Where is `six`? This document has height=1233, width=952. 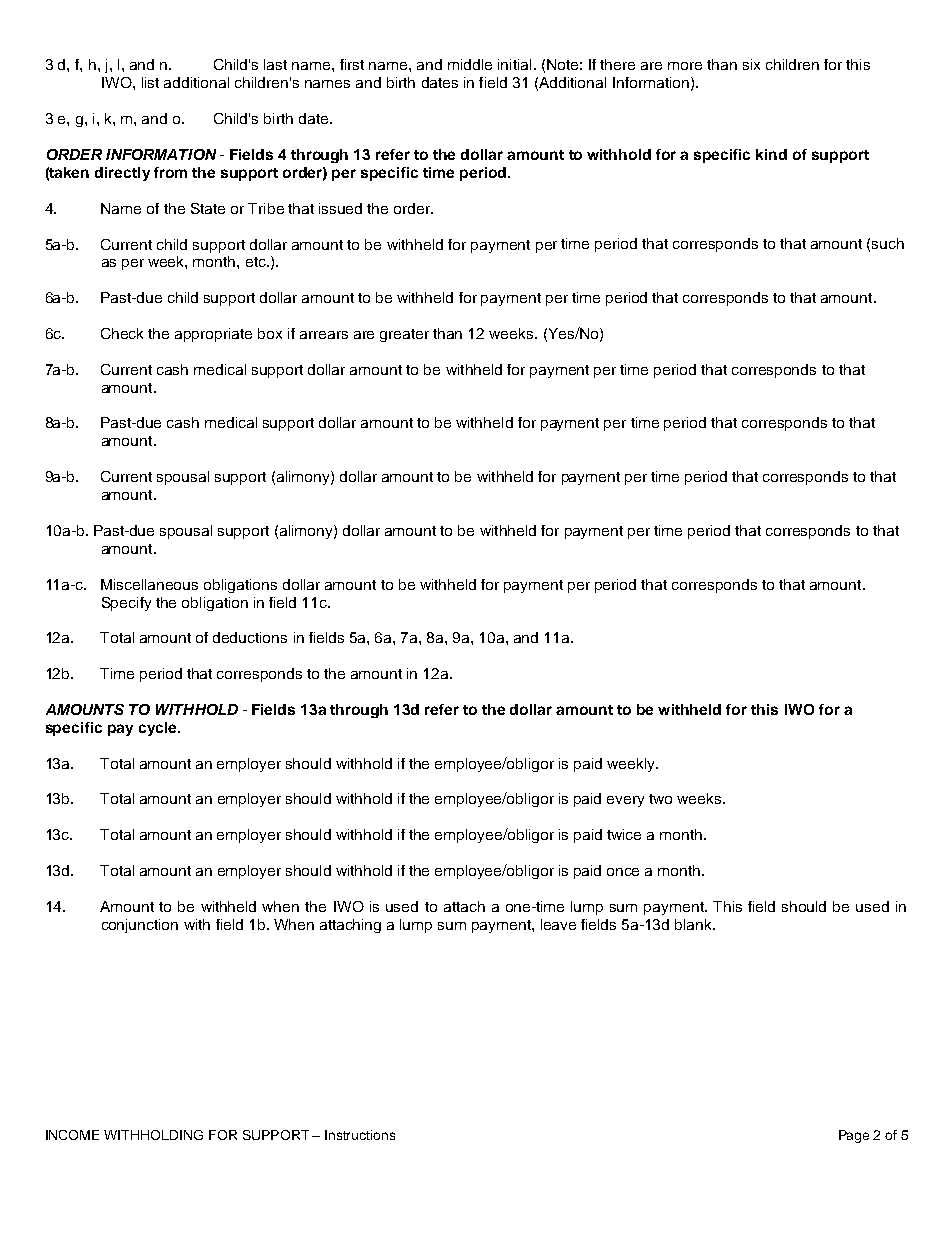 six is located at coordinates (751, 64).
